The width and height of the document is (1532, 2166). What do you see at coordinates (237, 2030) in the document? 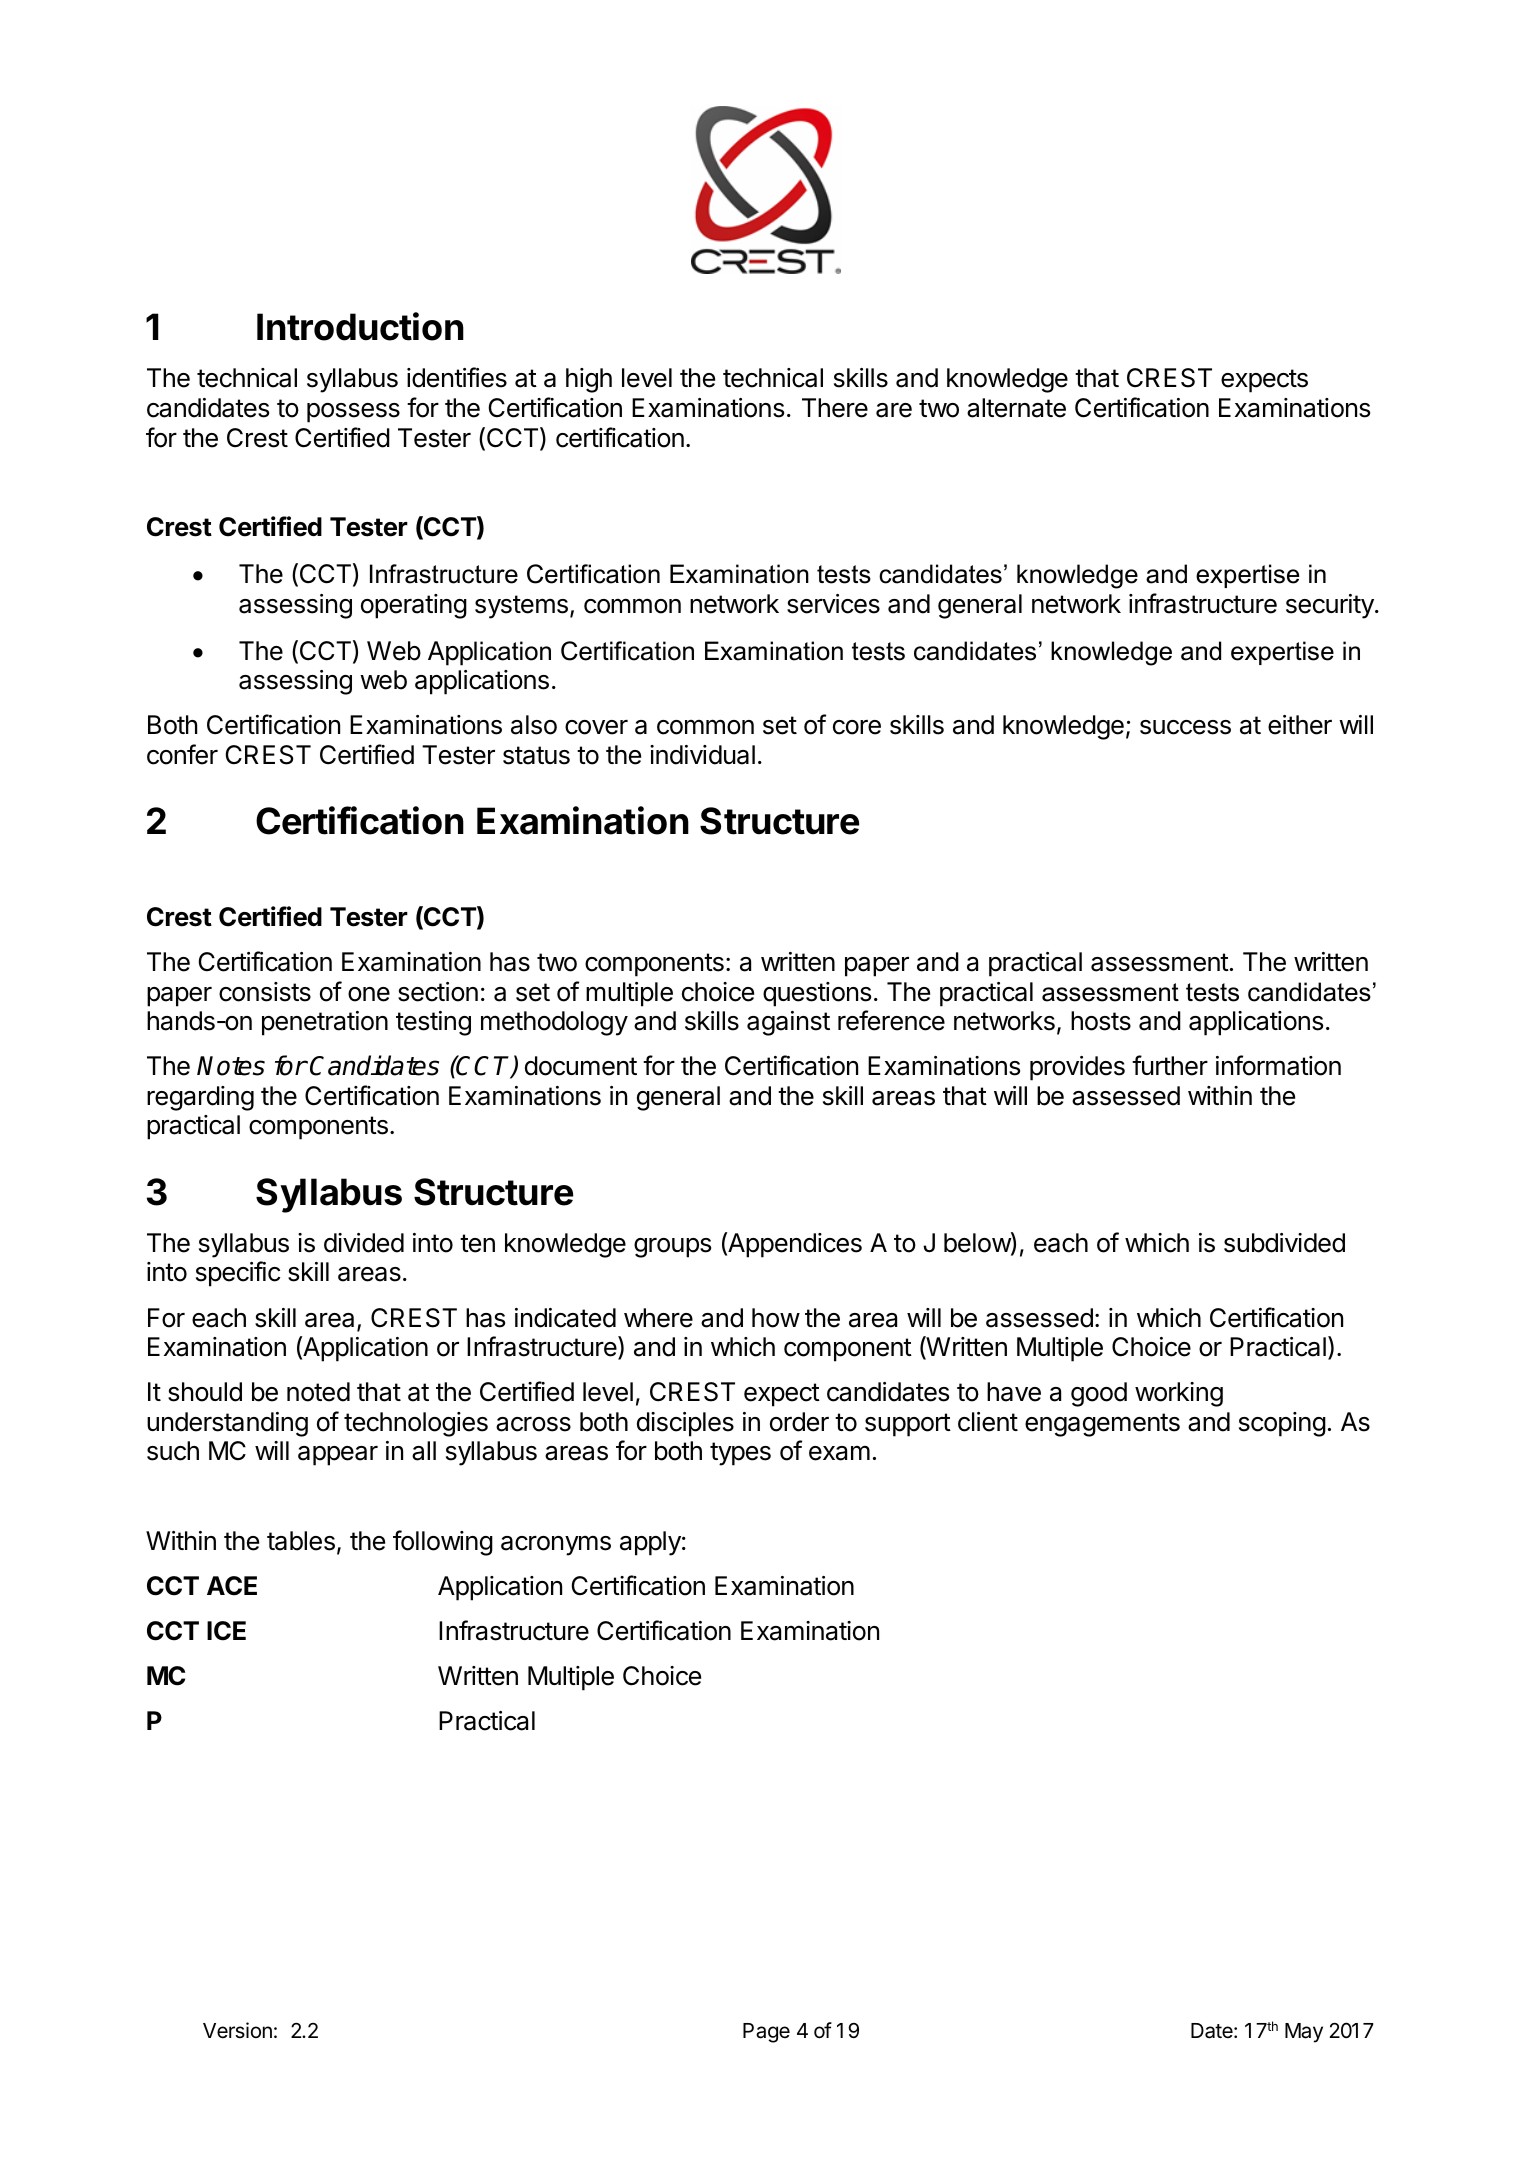
I see `Version` at bounding box center [237, 2030].
